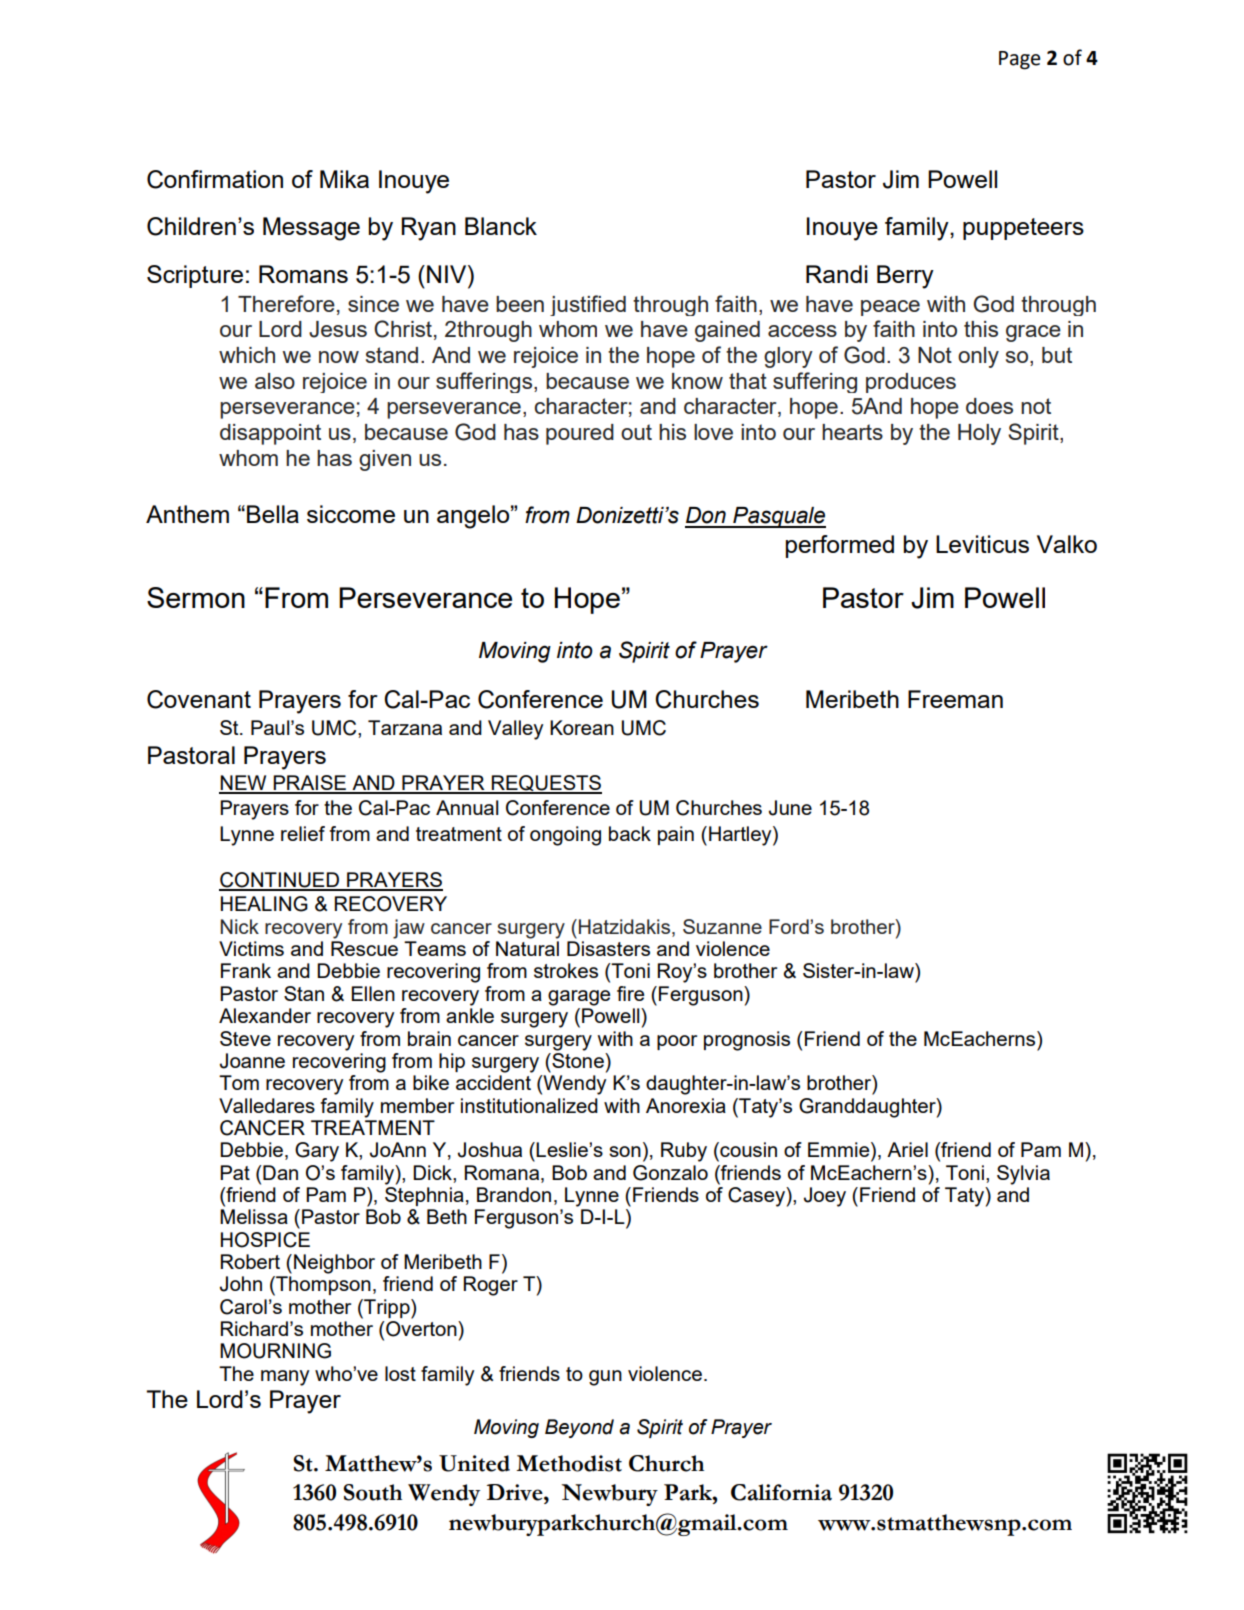  What do you see at coordinates (285, 1378) in the screenshot?
I see `many` at bounding box center [285, 1378].
